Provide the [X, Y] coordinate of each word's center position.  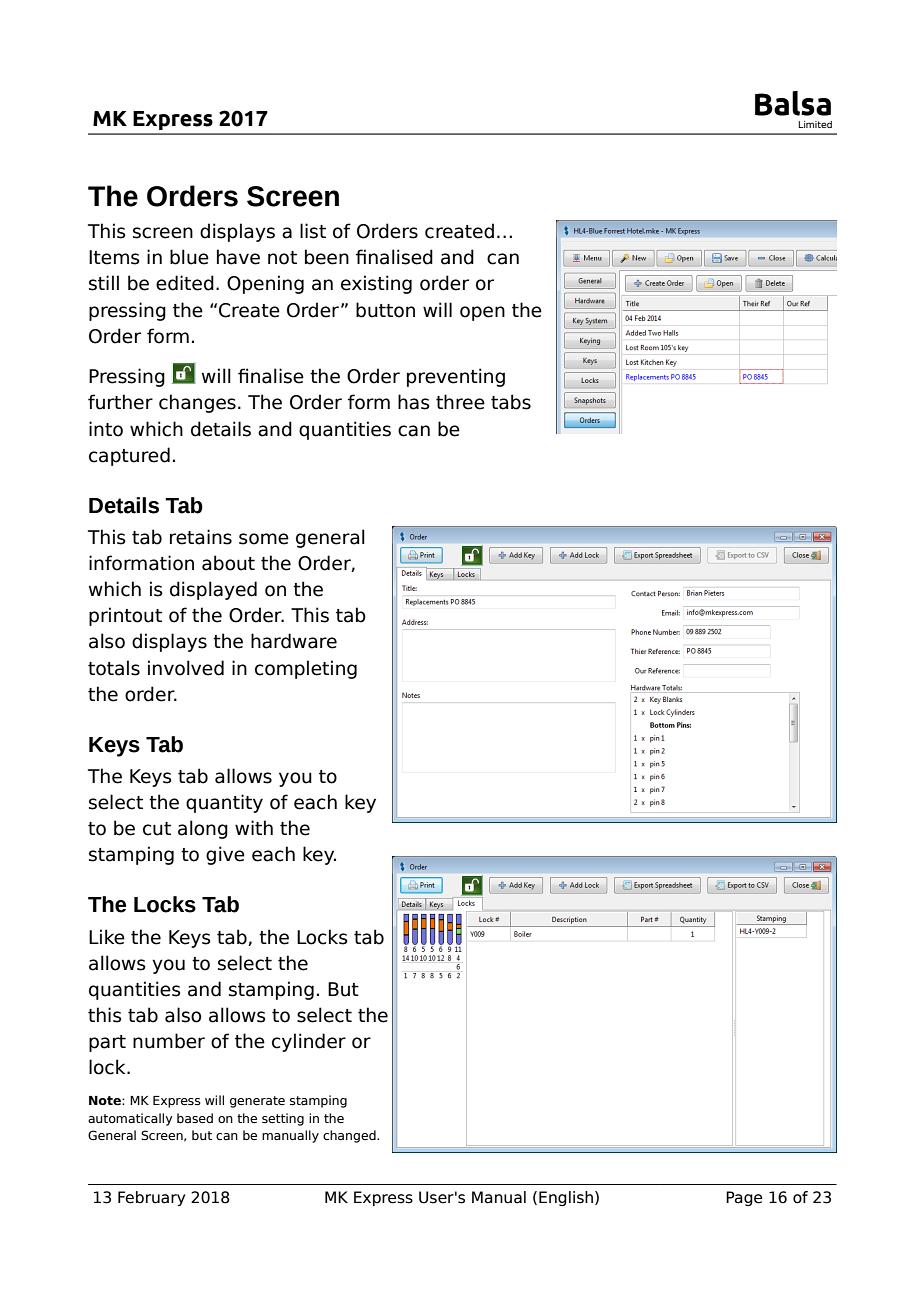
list [313, 231]
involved [186, 668]
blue [189, 257]
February [151, 1198]
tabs [511, 402]
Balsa [793, 103]
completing [306, 669]
